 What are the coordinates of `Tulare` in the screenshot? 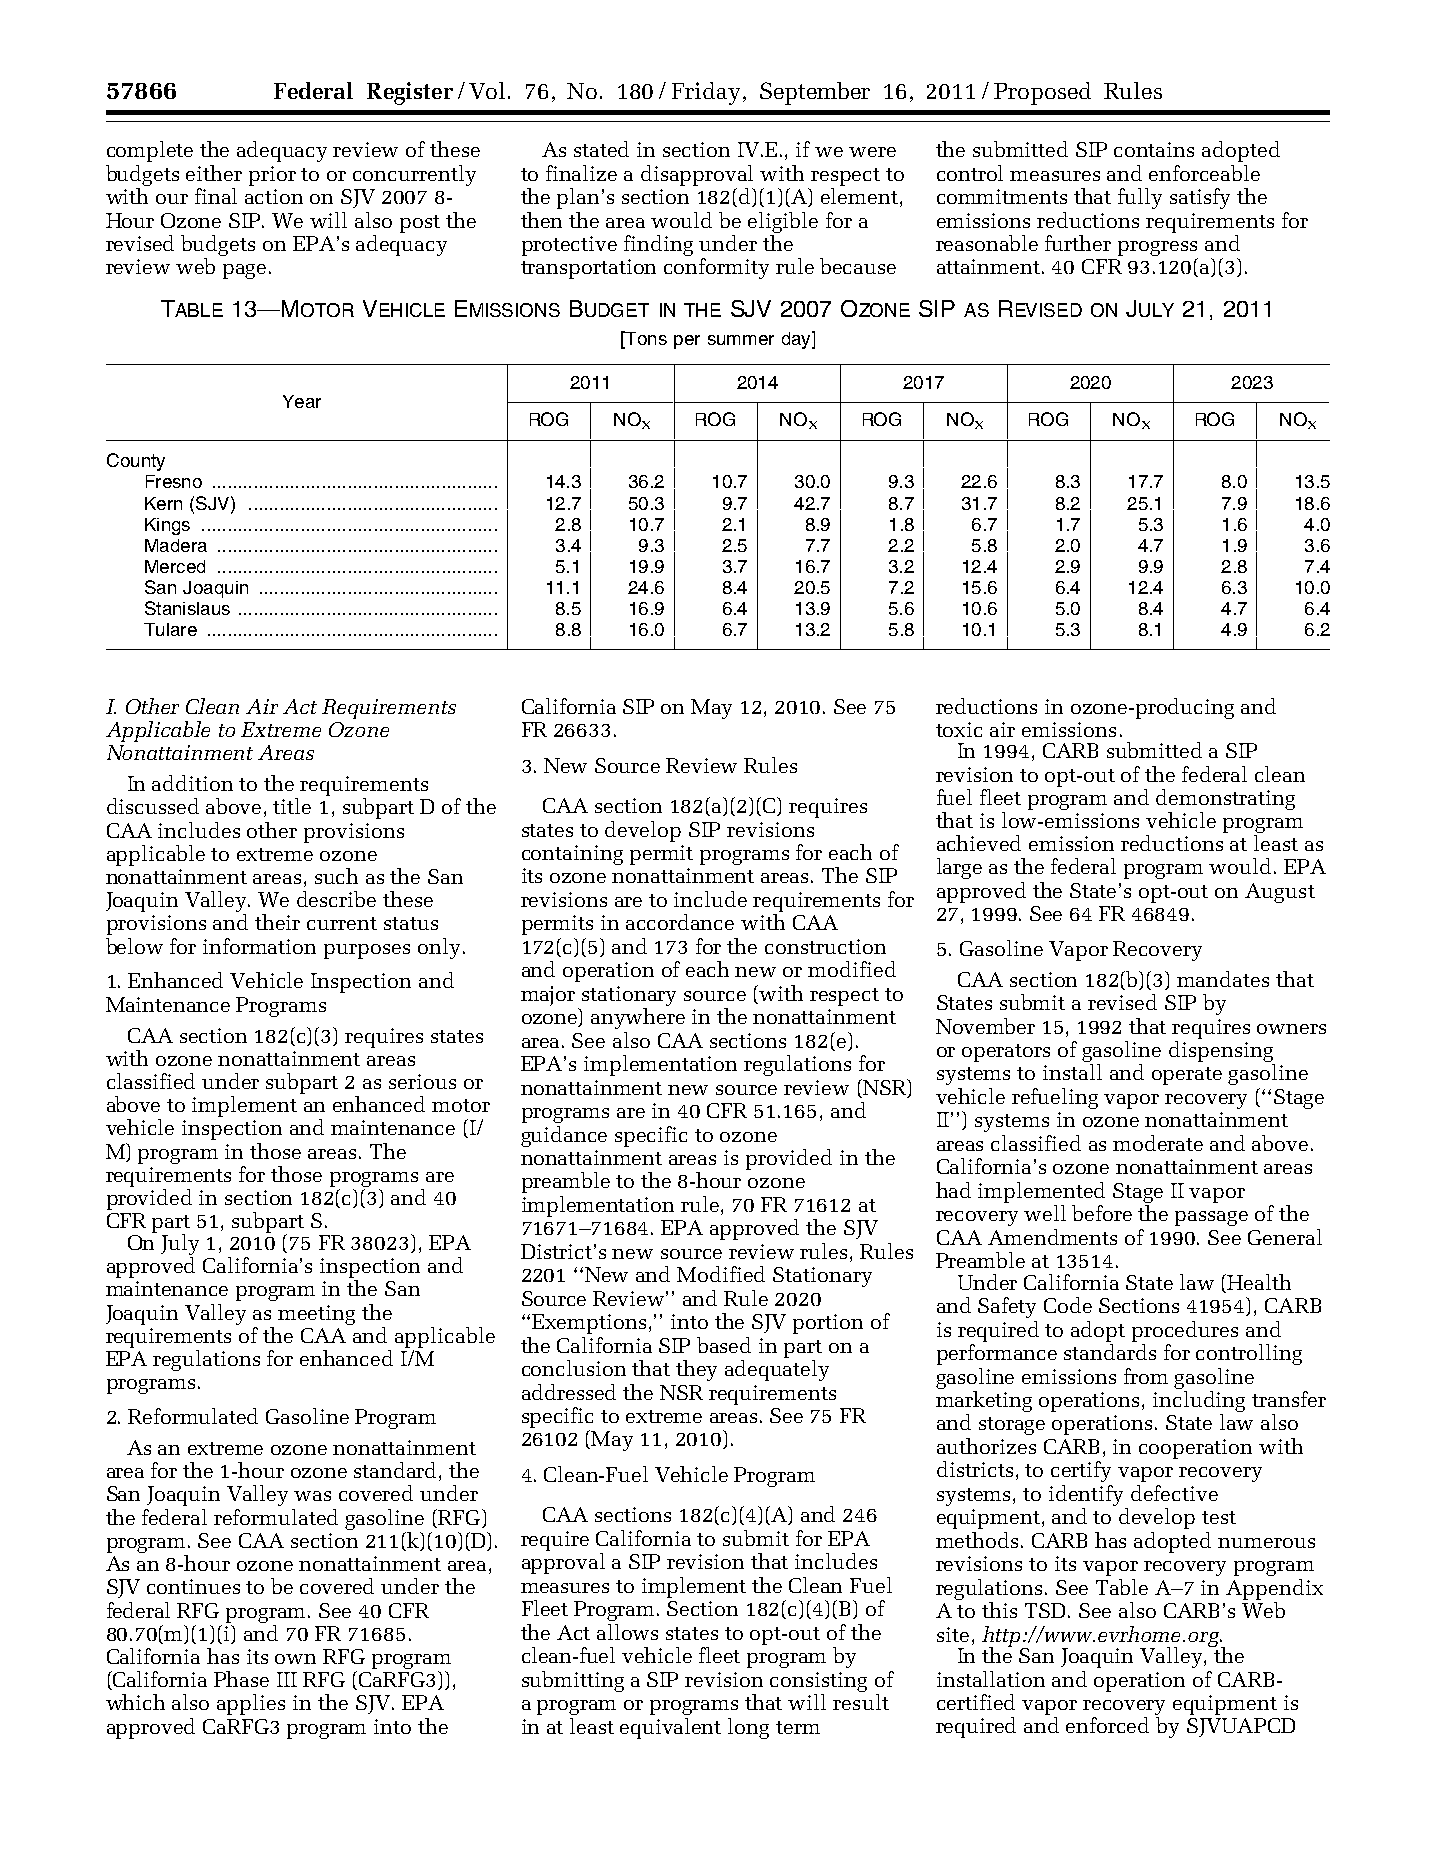 It's located at (170, 629).
